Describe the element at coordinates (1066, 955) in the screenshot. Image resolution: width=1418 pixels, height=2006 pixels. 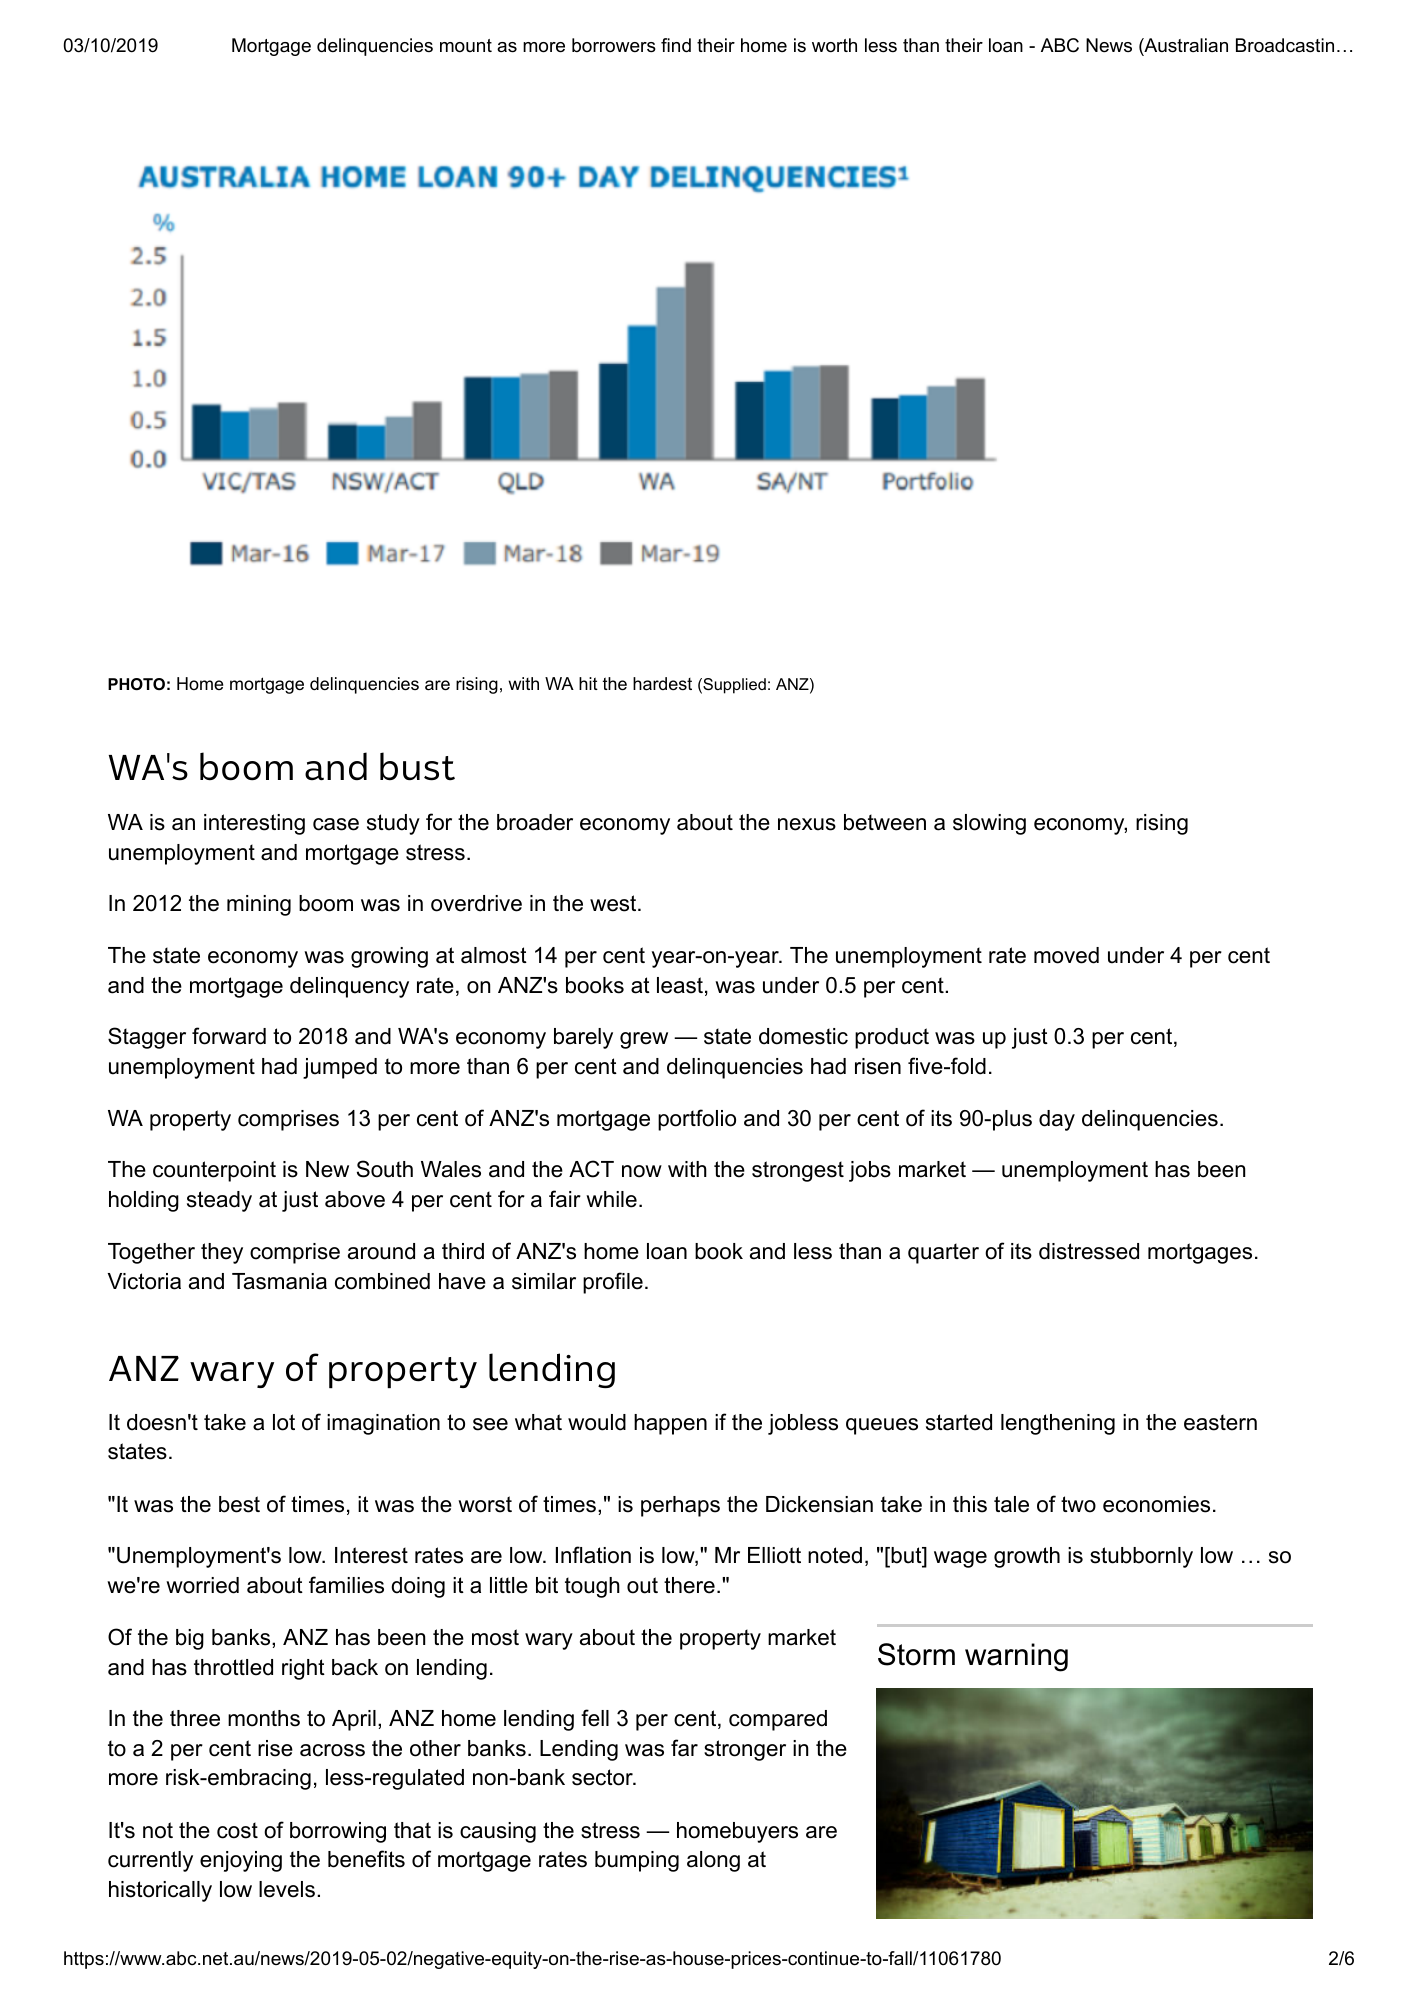
I see `moved` at that location.
